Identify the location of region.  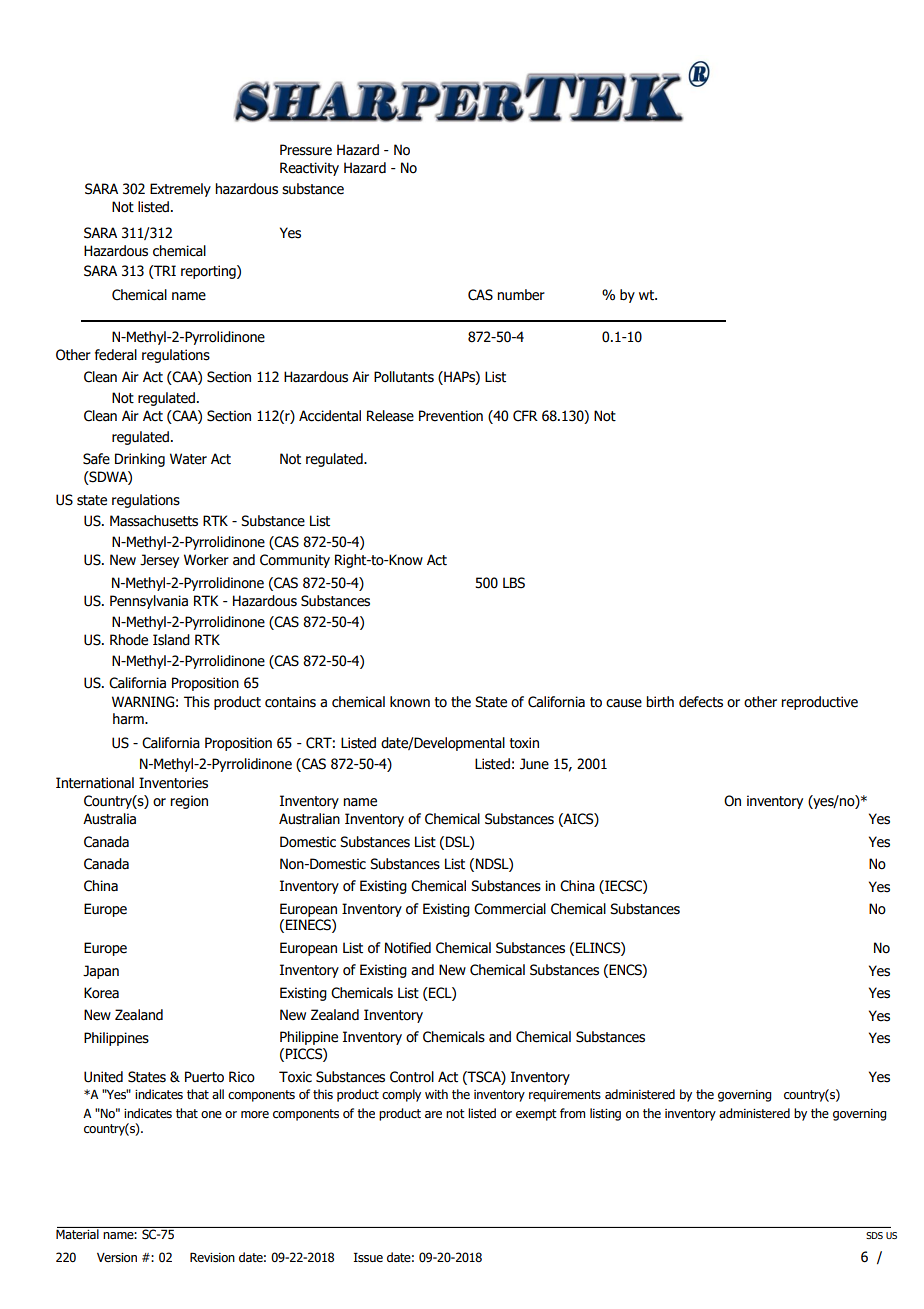
(189, 802).
